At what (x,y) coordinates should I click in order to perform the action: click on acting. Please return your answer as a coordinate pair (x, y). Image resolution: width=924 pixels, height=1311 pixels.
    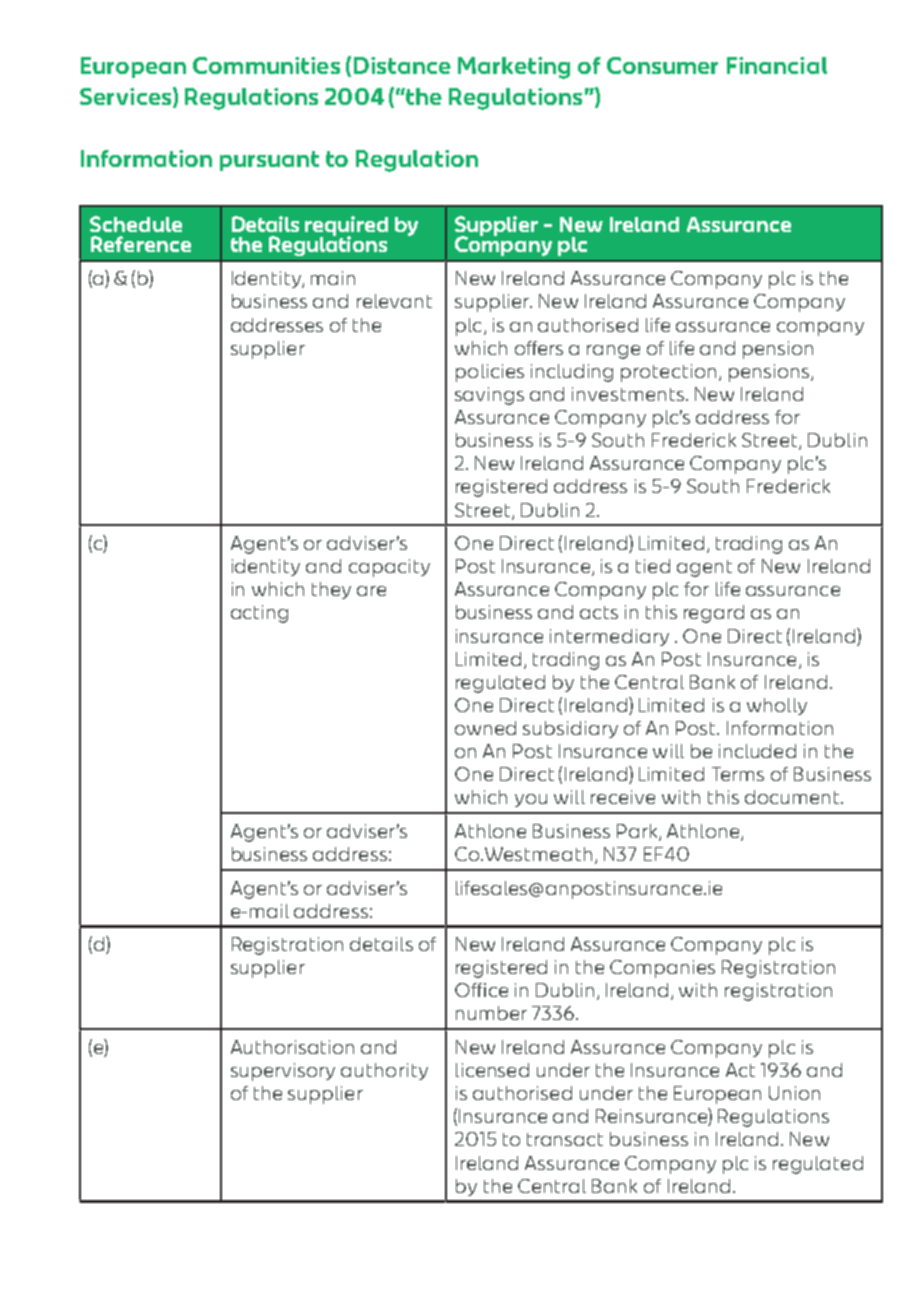
    Looking at the image, I should click on (259, 614).
